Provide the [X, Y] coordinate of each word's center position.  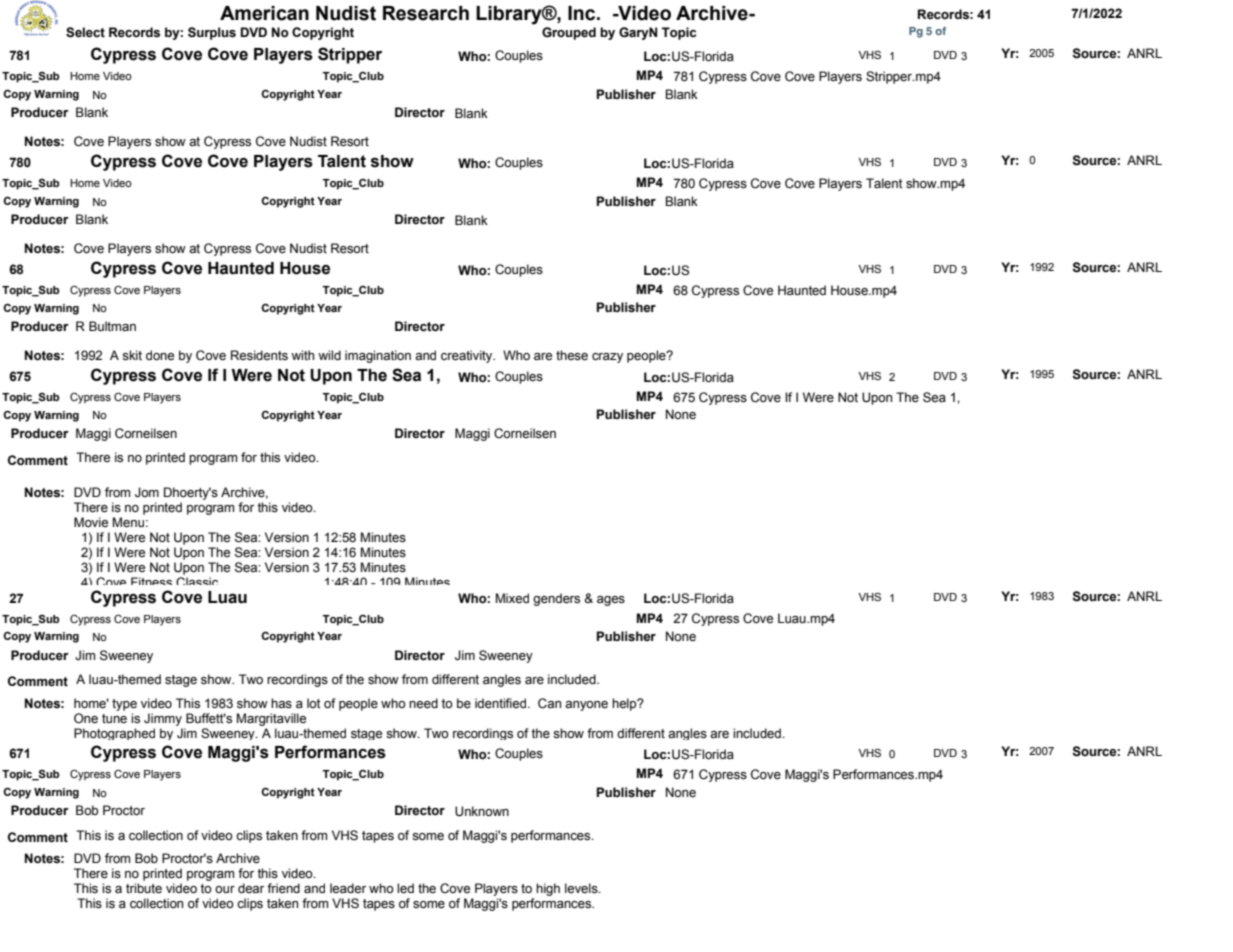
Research [426, 13]
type [124, 705]
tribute [144, 888]
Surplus [212, 33]
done [160, 355]
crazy [607, 358]
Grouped [569, 33]
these [572, 355]
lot [314, 703]
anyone [586, 706]
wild [329, 355]
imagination [378, 356]
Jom [147, 492]
